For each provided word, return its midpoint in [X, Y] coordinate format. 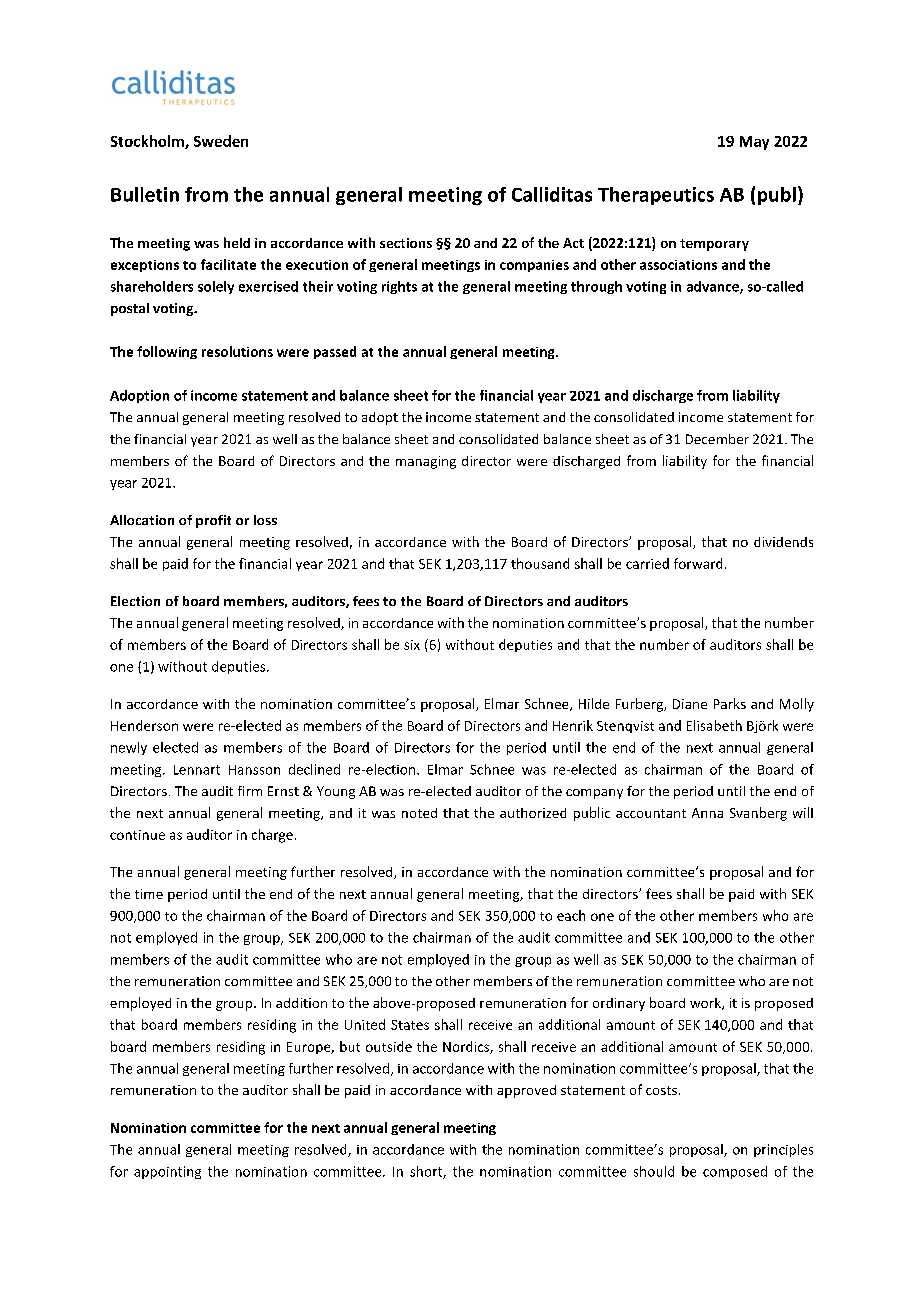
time [149, 894]
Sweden [221, 141]
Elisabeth [714, 725]
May [754, 143]
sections [406, 243]
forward [698, 563]
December [717, 439]
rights [399, 287]
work [706, 1004]
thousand [540, 563]
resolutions [237, 351]
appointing [167, 1172]
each [571, 915]
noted [419, 813]
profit [213, 521]
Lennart [197, 770]
